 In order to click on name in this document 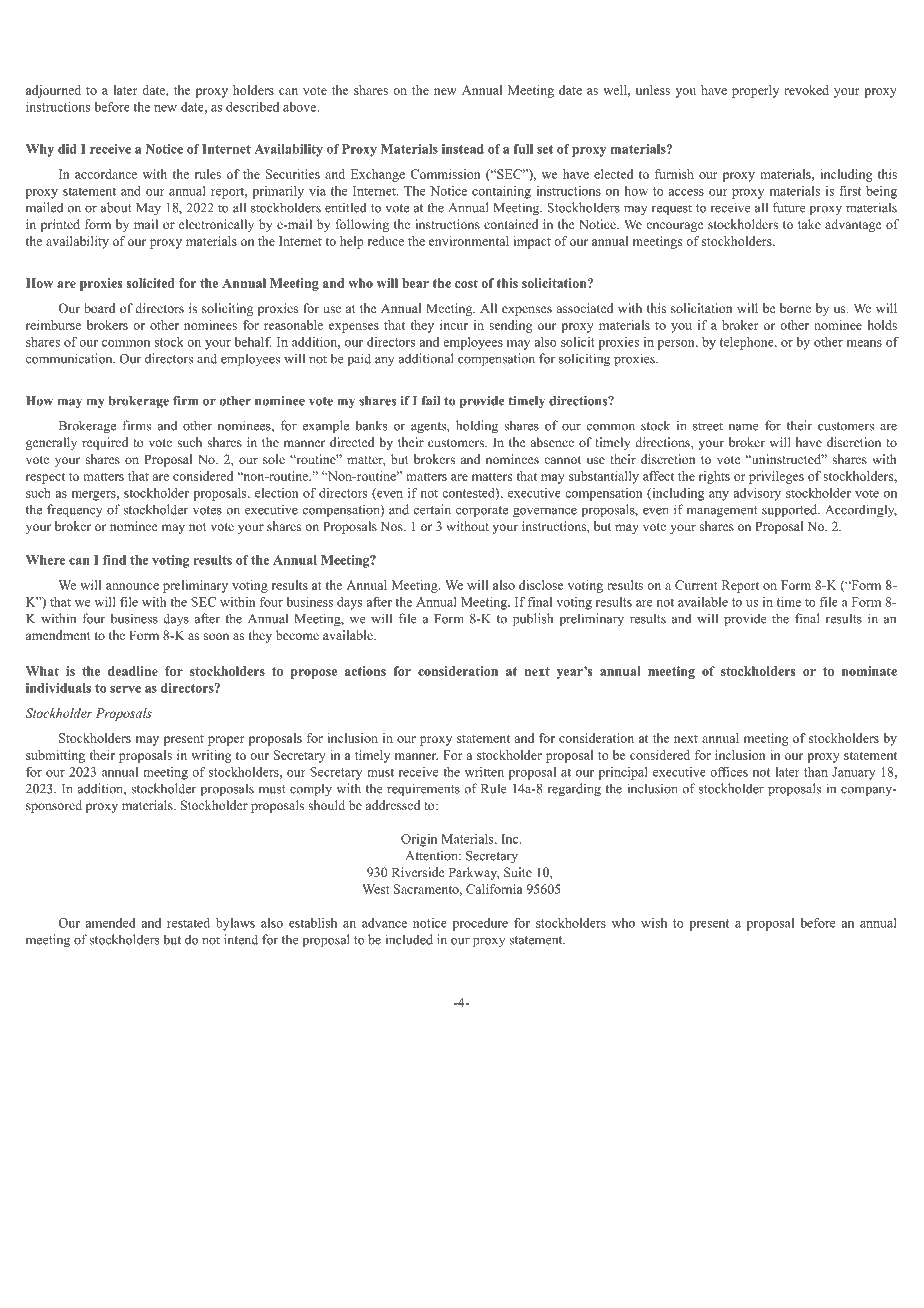, I will do `click(743, 427)`.
